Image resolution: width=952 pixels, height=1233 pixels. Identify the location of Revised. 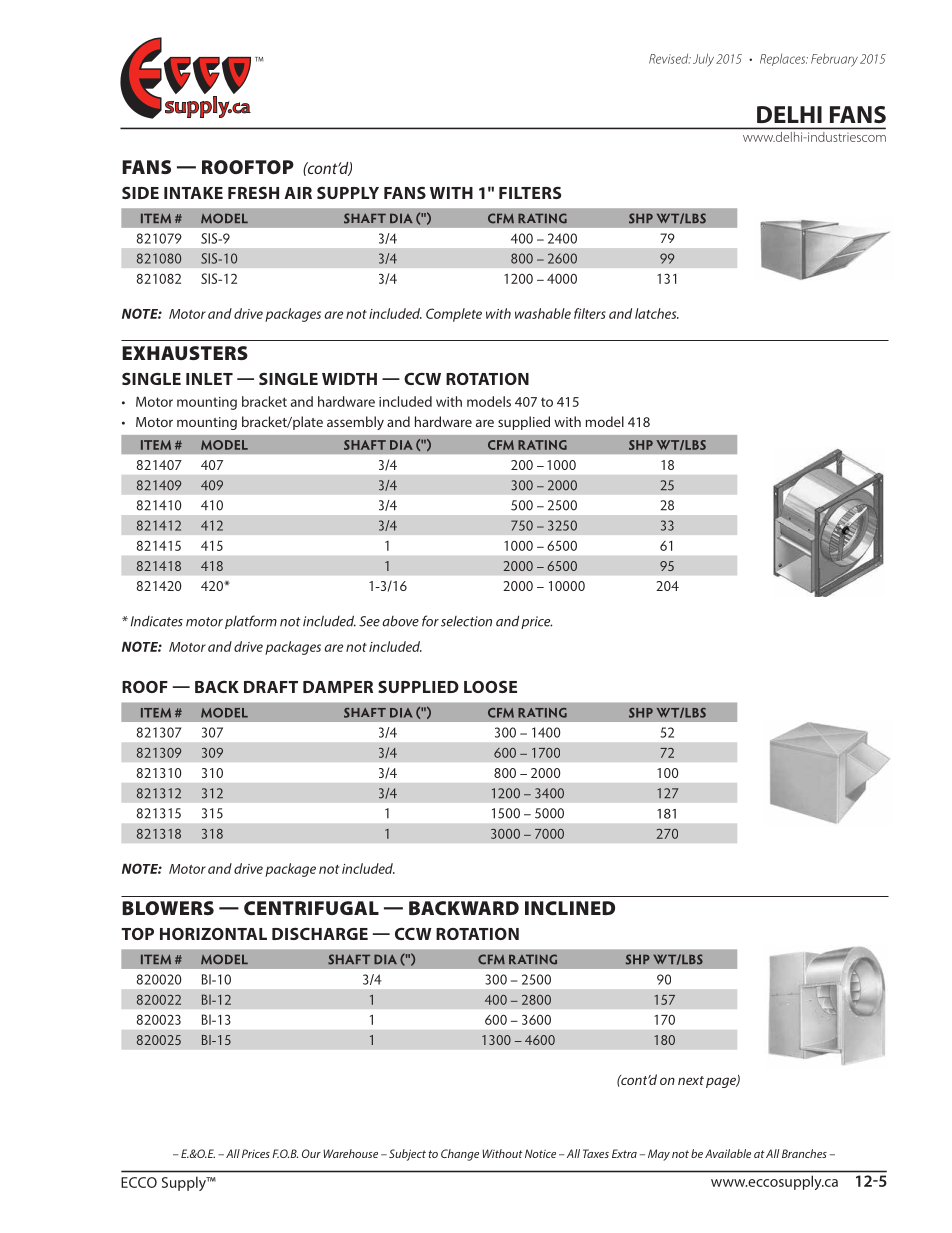
(670, 59).
